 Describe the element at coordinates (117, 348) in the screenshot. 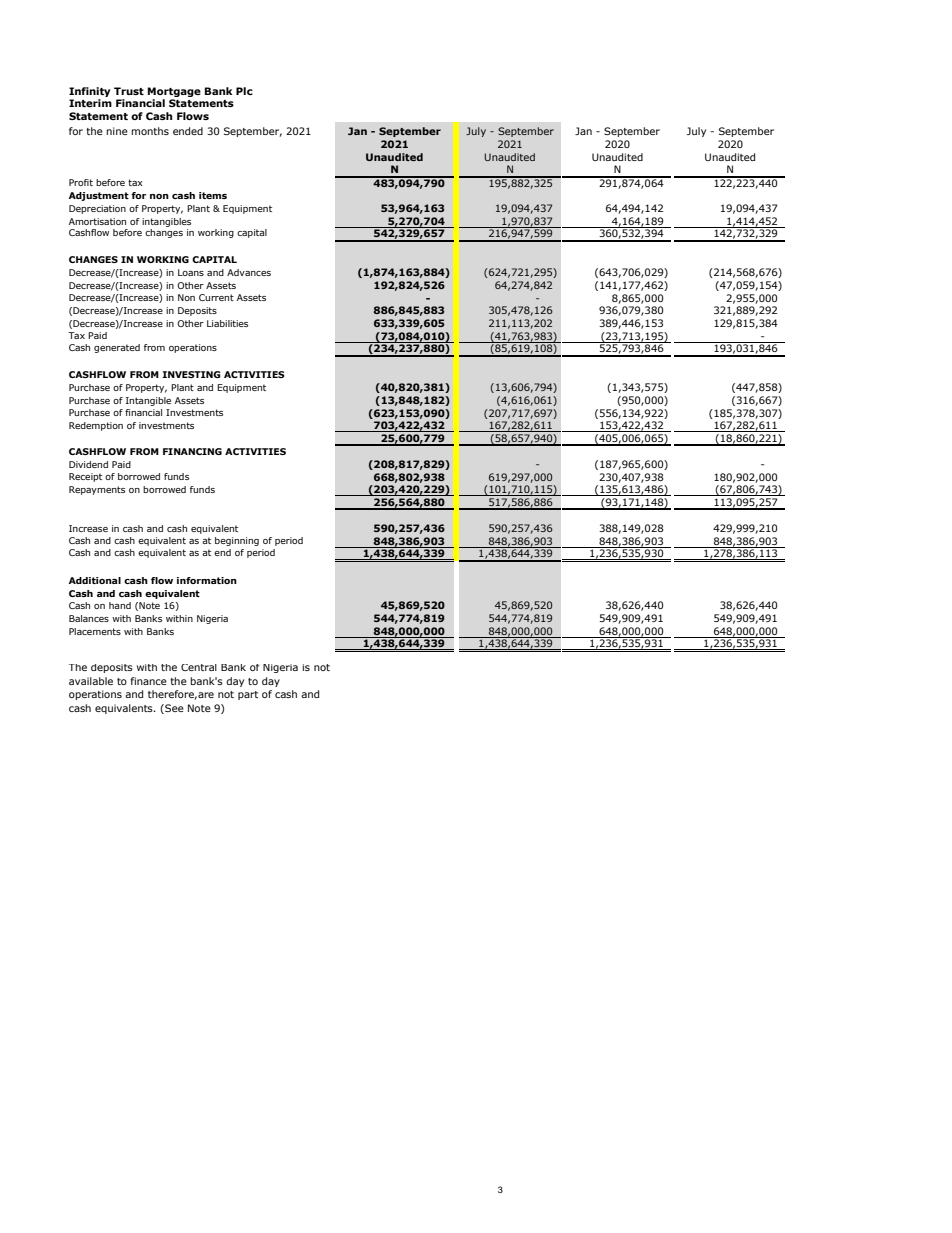

I see `generated` at that location.
